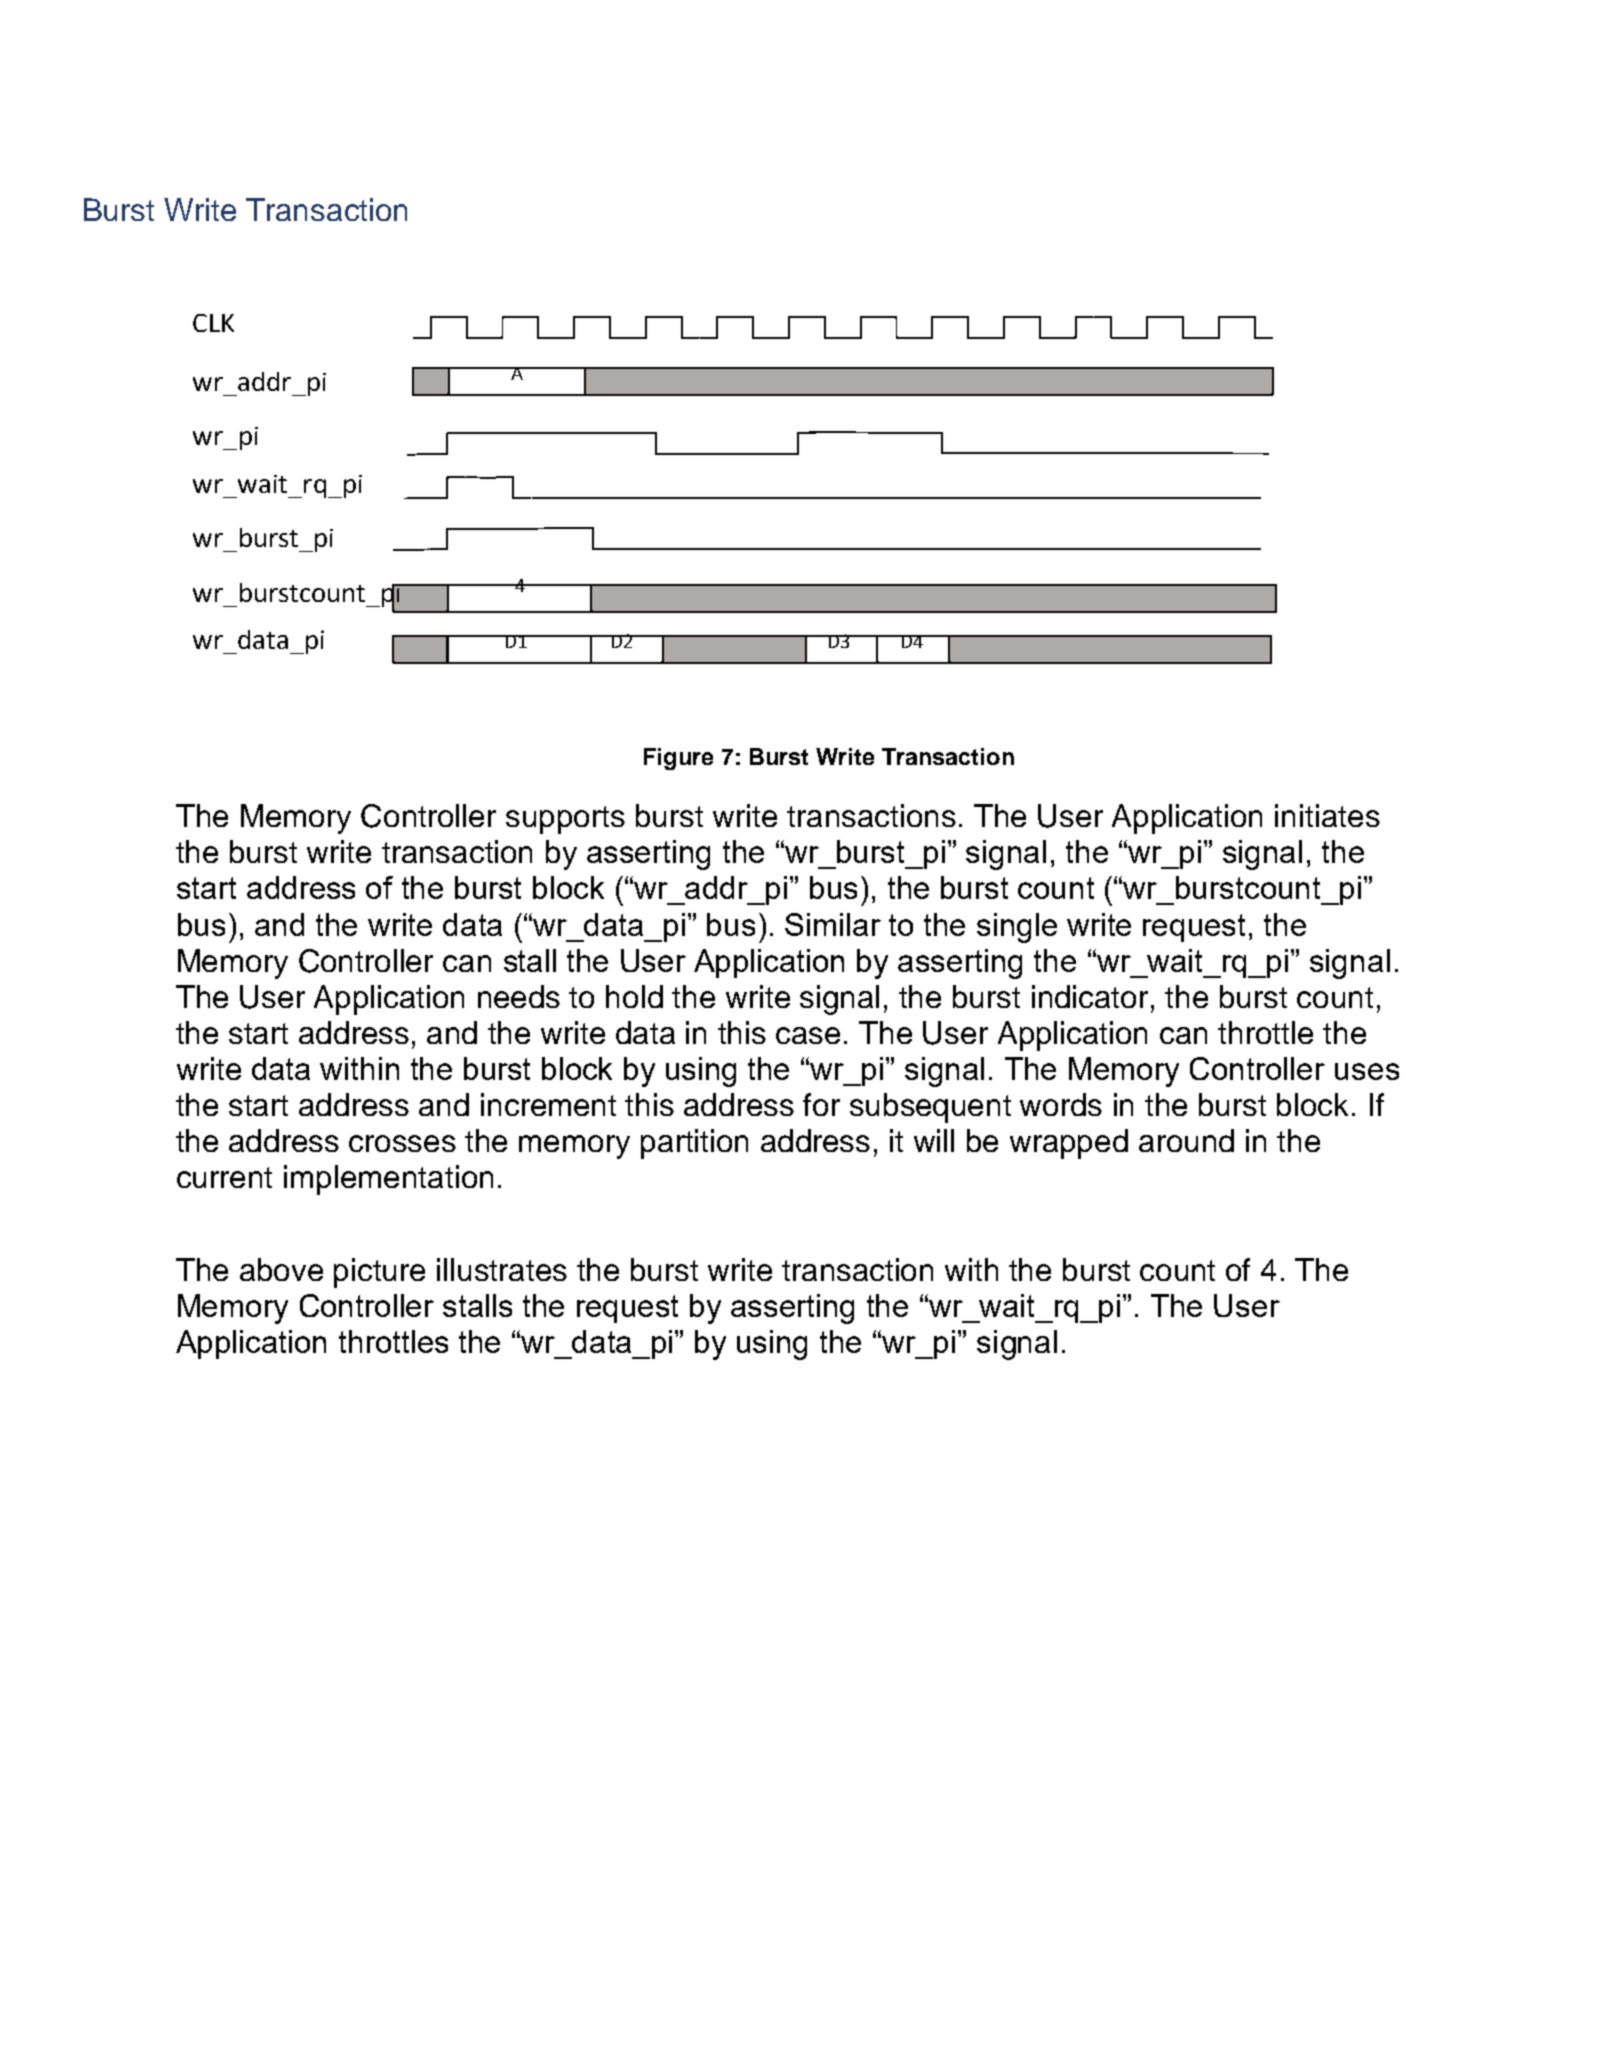 This page has height=2071, width=1600. Describe the element at coordinates (213, 323) in the page. I see `CLK` at that location.
